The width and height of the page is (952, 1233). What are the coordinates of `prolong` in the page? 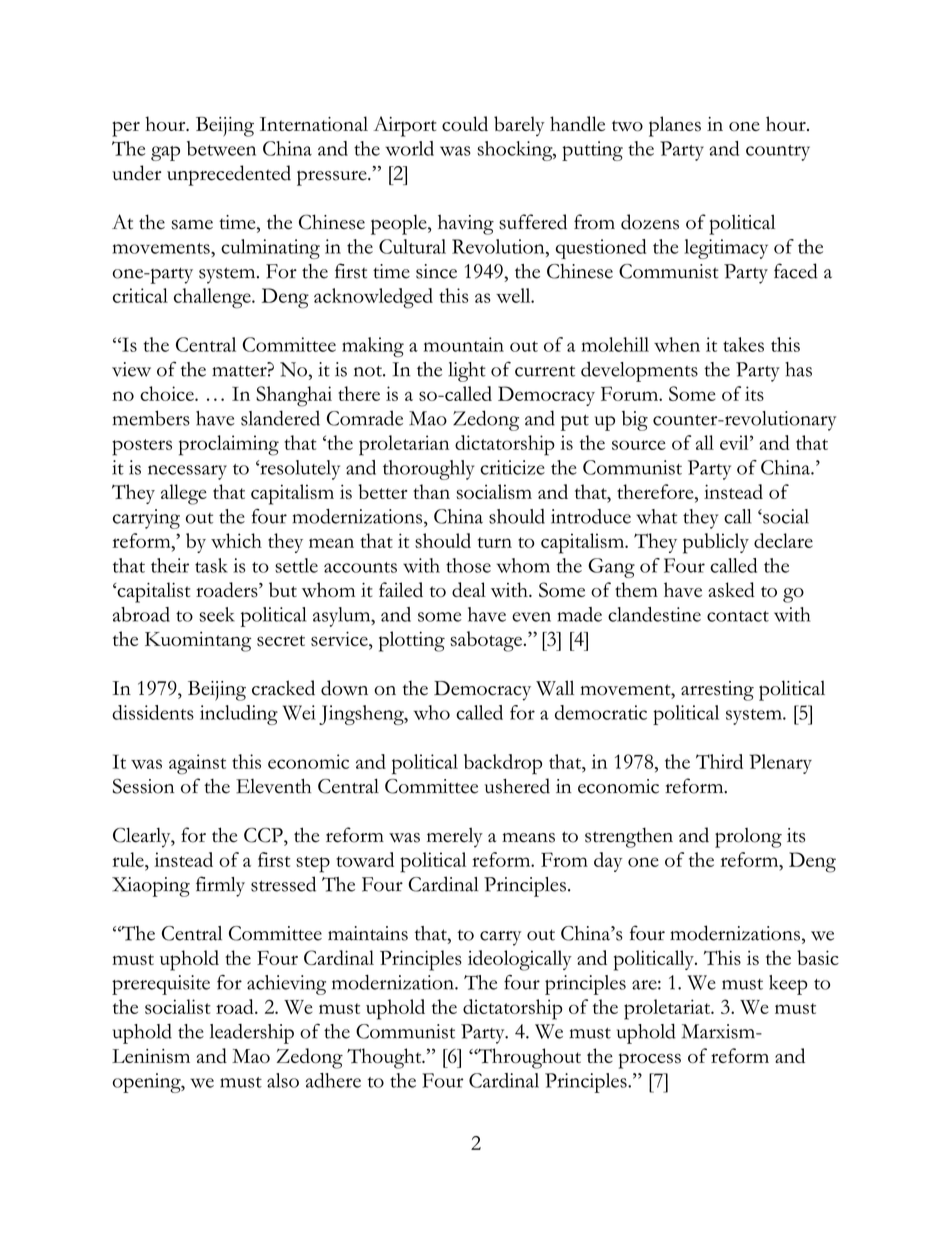 It's located at (748, 838).
